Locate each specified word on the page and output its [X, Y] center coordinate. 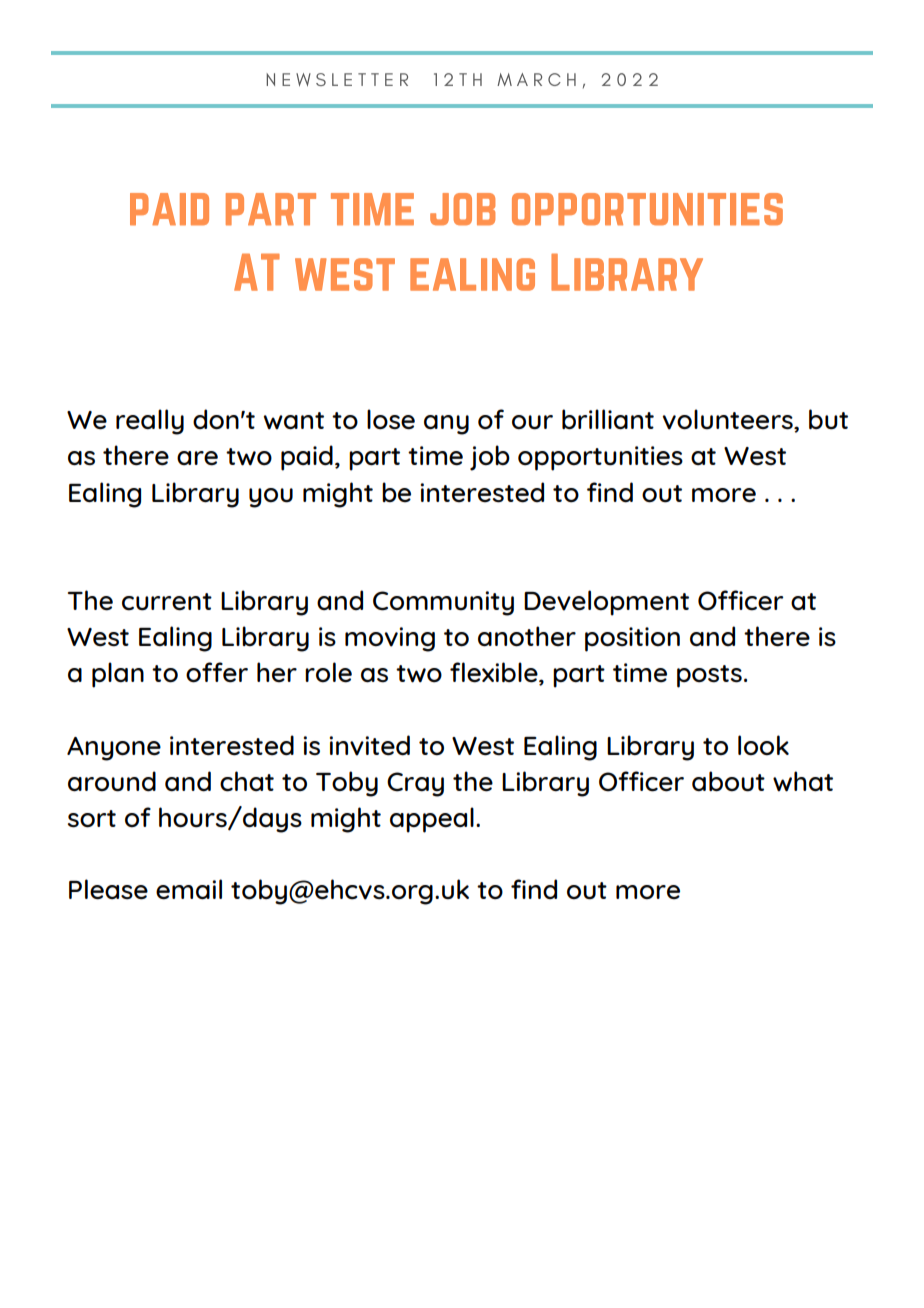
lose [391, 419]
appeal [432, 820]
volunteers [728, 419]
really [150, 422]
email [189, 889]
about [728, 781]
